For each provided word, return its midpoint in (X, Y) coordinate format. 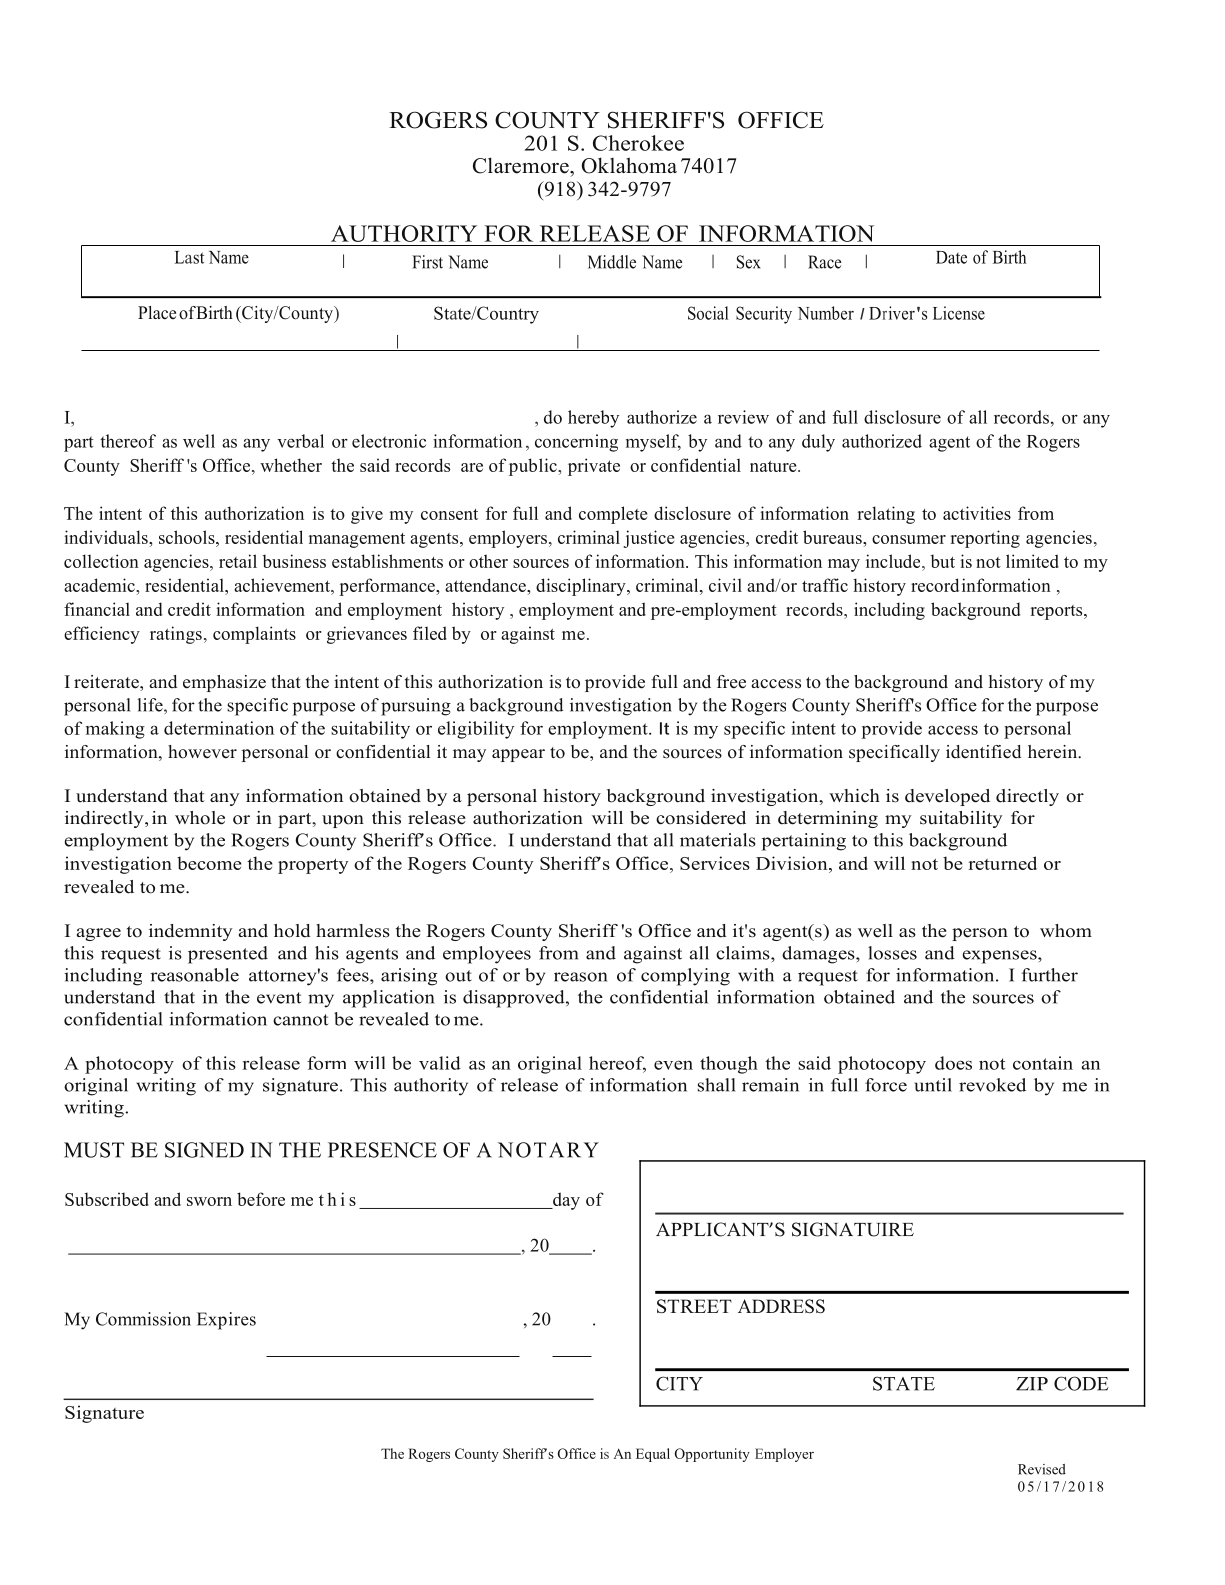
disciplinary (582, 587)
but (943, 561)
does (953, 1063)
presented (228, 955)
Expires (226, 1321)
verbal (300, 441)
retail (238, 561)
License (959, 313)
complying (685, 977)
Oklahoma (629, 165)
